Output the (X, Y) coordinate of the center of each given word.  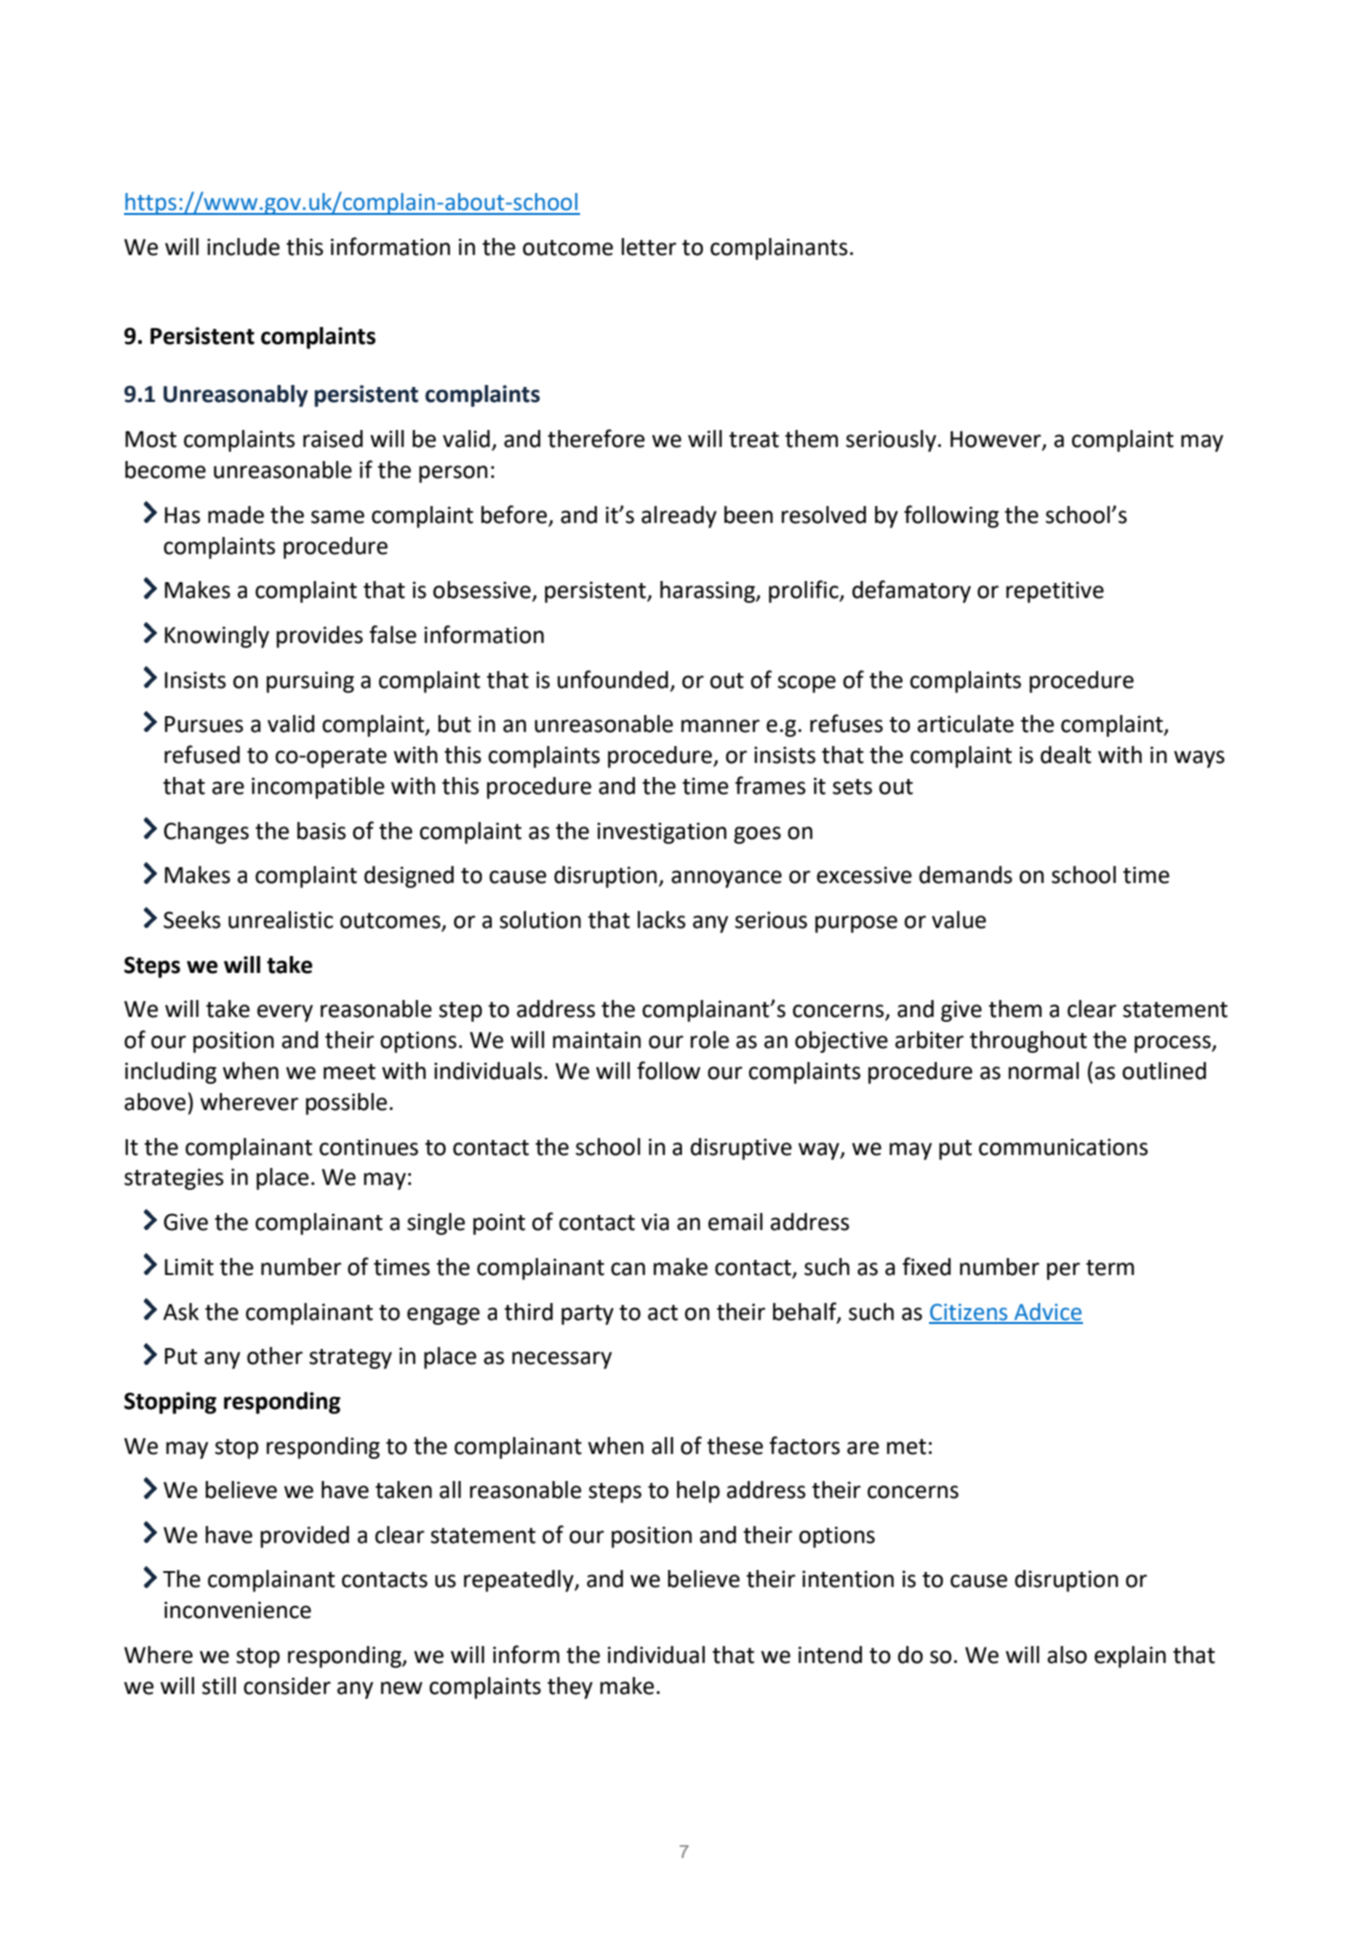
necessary (562, 1360)
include (243, 247)
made (236, 515)
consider (287, 1686)
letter (648, 247)
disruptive (741, 1149)
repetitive (1055, 592)
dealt (1065, 755)
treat (754, 440)
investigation (662, 833)
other (275, 1356)
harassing (708, 592)
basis (321, 831)
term (1110, 1268)
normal (1043, 1071)
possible (346, 1104)
